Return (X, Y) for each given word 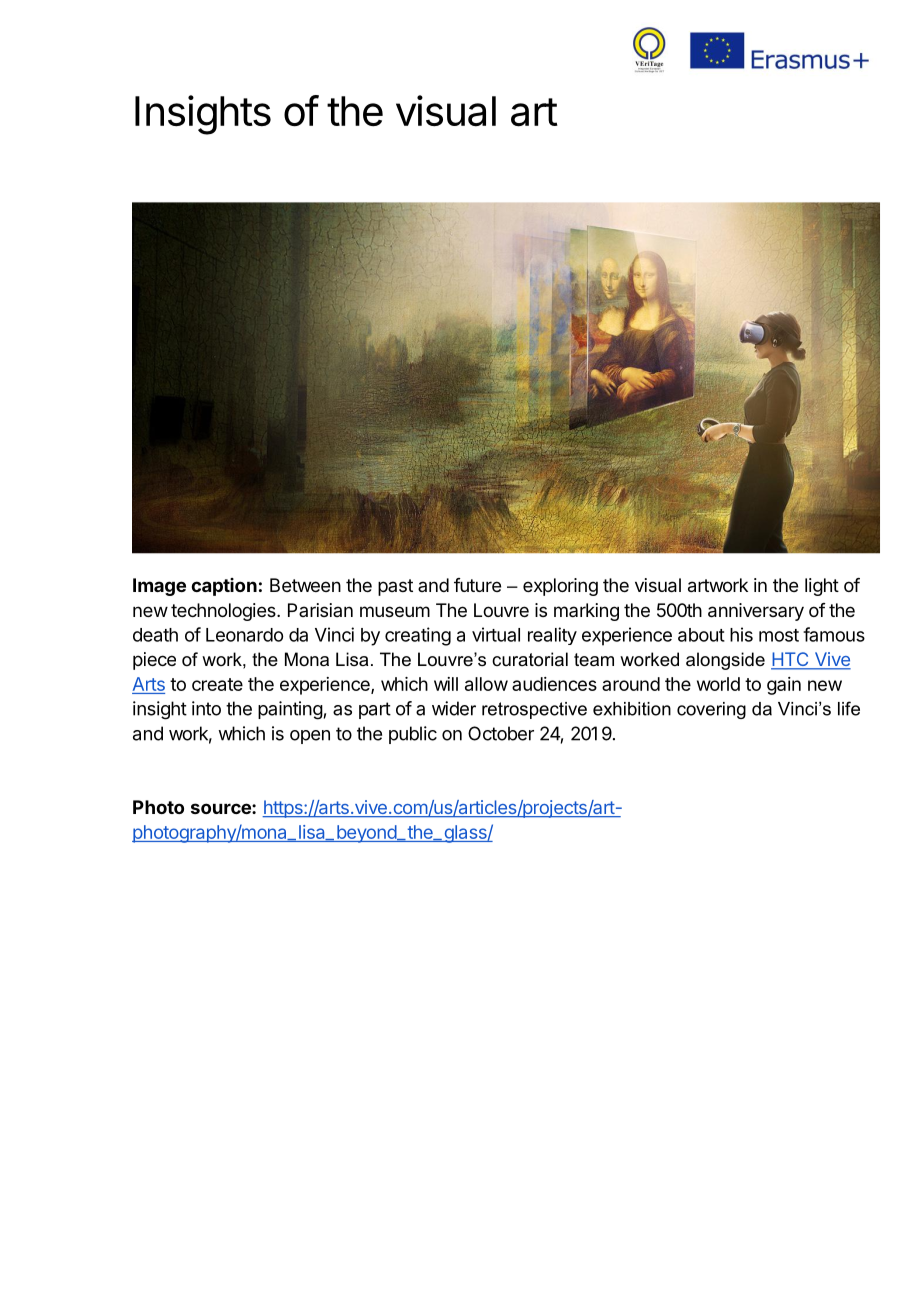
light (822, 587)
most (779, 635)
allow (486, 684)
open (310, 737)
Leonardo (244, 635)
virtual (496, 634)
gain (784, 686)
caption (224, 587)
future (477, 585)
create (217, 684)
